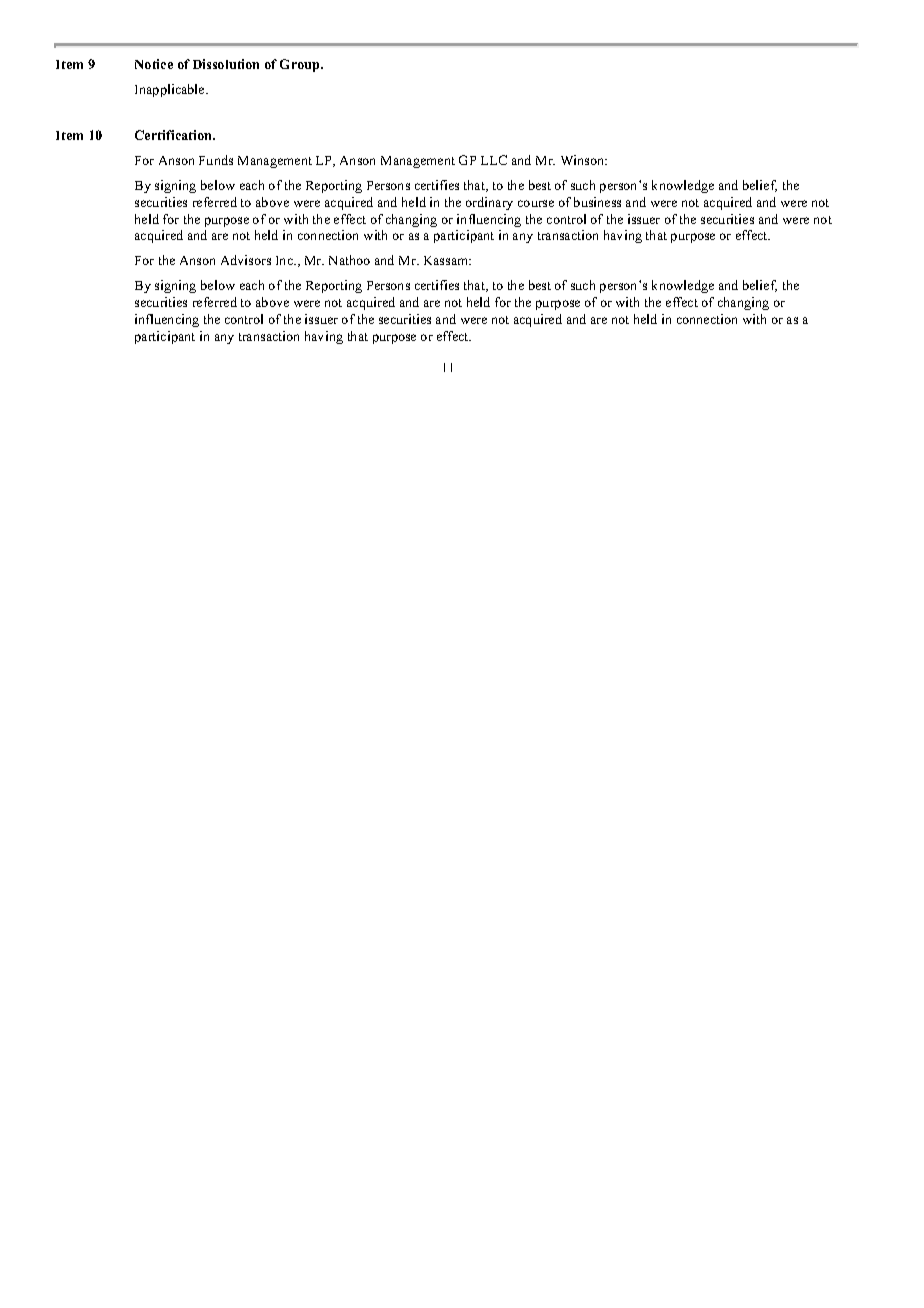 This screenshot has width=924, height=1308. What do you see at coordinates (494, 160) in the screenshot?
I see `LLC` at bounding box center [494, 160].
